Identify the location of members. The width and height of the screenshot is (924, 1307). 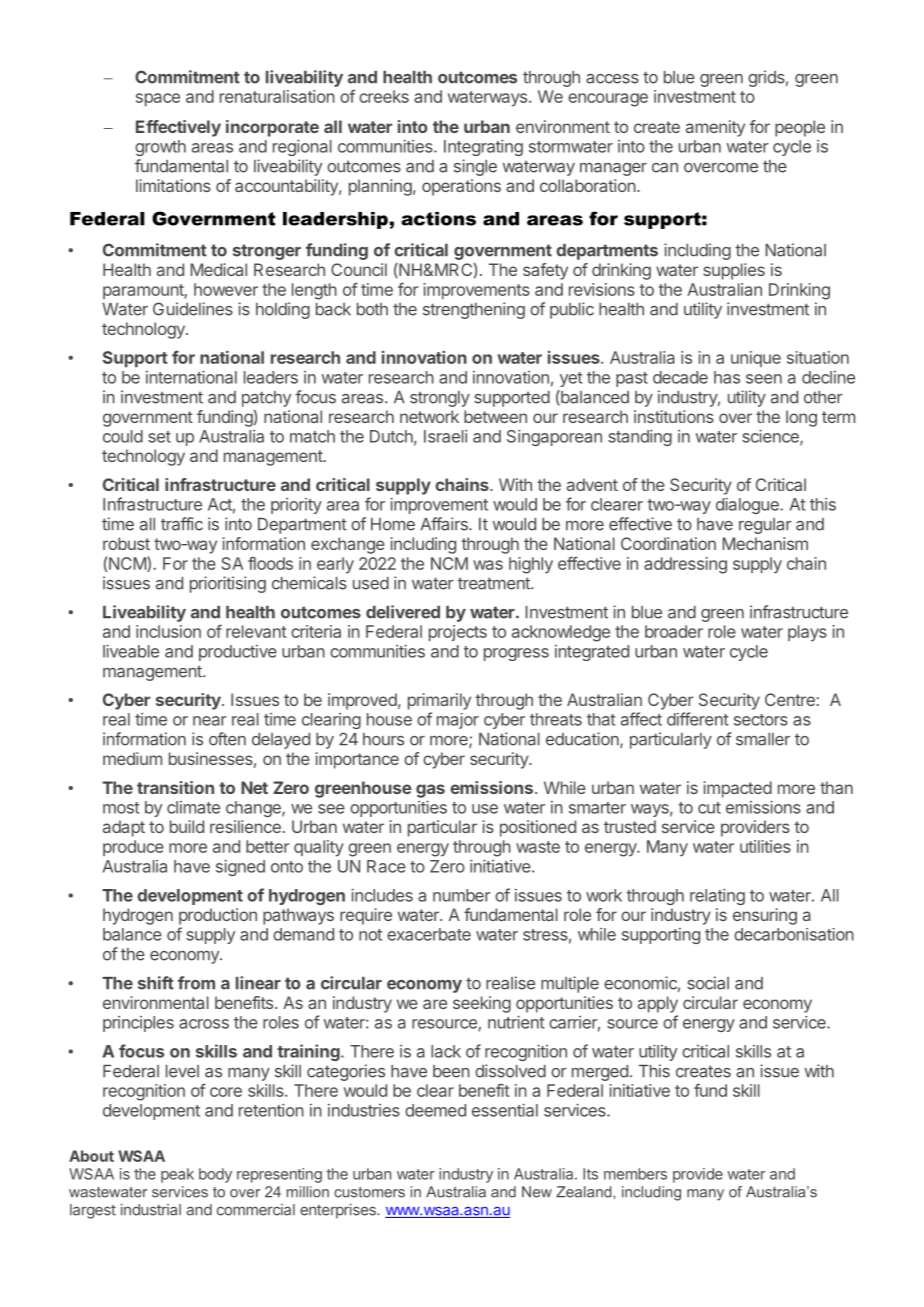
(635, 1174).
